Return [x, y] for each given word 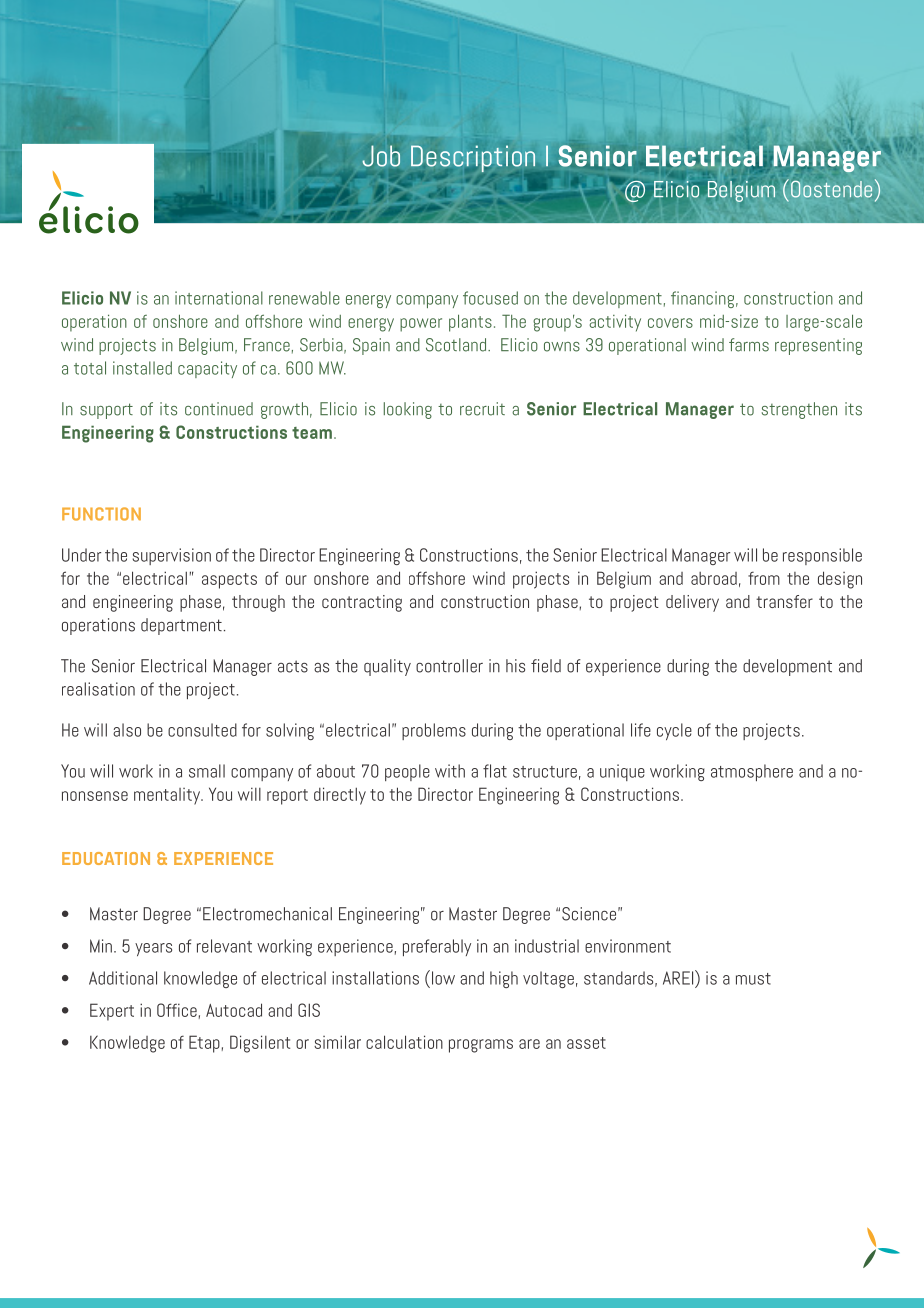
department [181, 626]
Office [177, 1010]
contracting [362, 603]
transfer [784, 601]
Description [473, 158]
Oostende [831, 189]
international [219, 298]
